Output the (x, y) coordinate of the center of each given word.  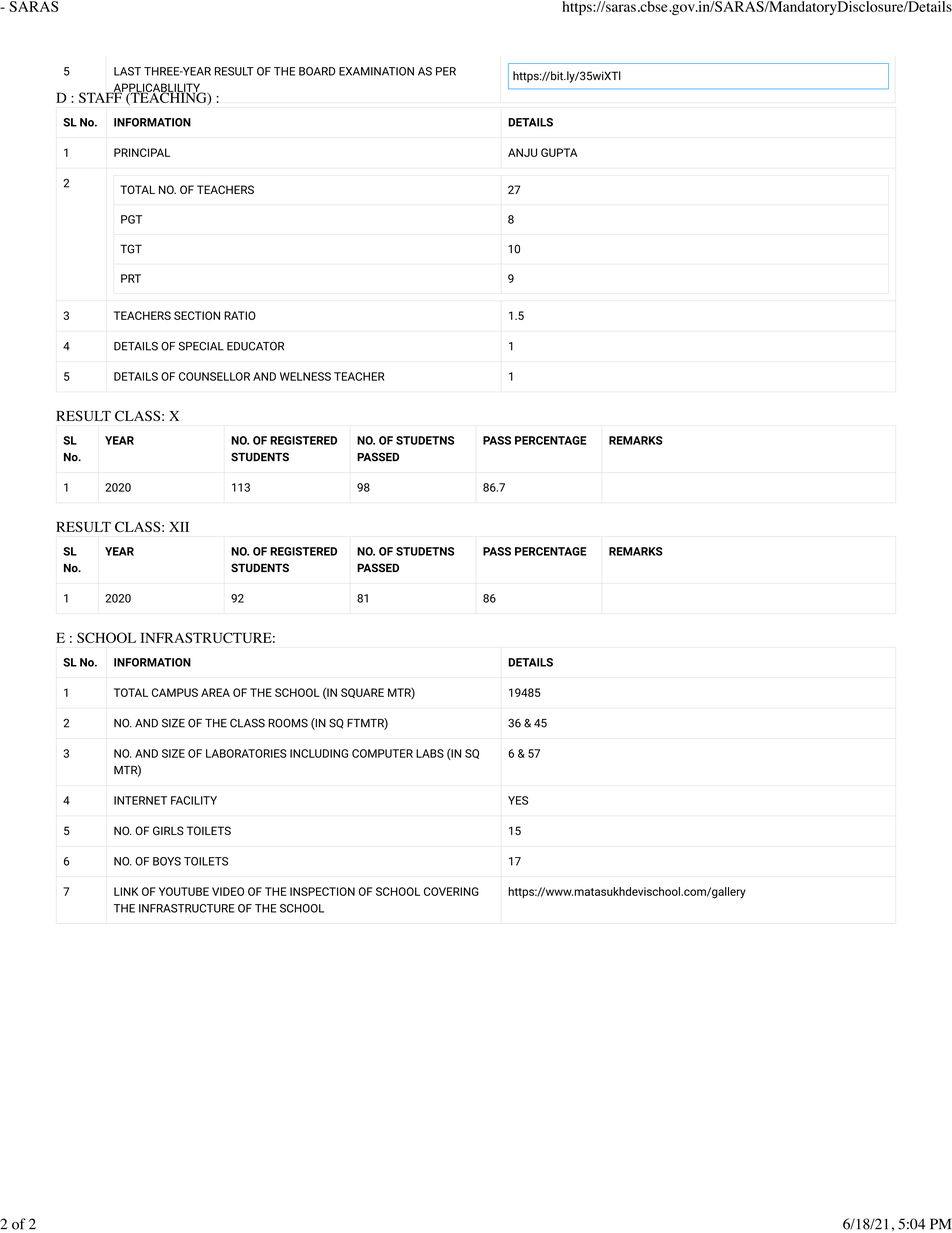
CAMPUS (175, 692)
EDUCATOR (255, 346)
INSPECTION (322, 891)
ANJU (522, 152)
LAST (127, 71)
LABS (430, 753)
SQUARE (362, 693)
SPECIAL (201, 346)
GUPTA (559, 152)
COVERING (451, 891)
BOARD (317, 71)
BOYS (167, 861)
